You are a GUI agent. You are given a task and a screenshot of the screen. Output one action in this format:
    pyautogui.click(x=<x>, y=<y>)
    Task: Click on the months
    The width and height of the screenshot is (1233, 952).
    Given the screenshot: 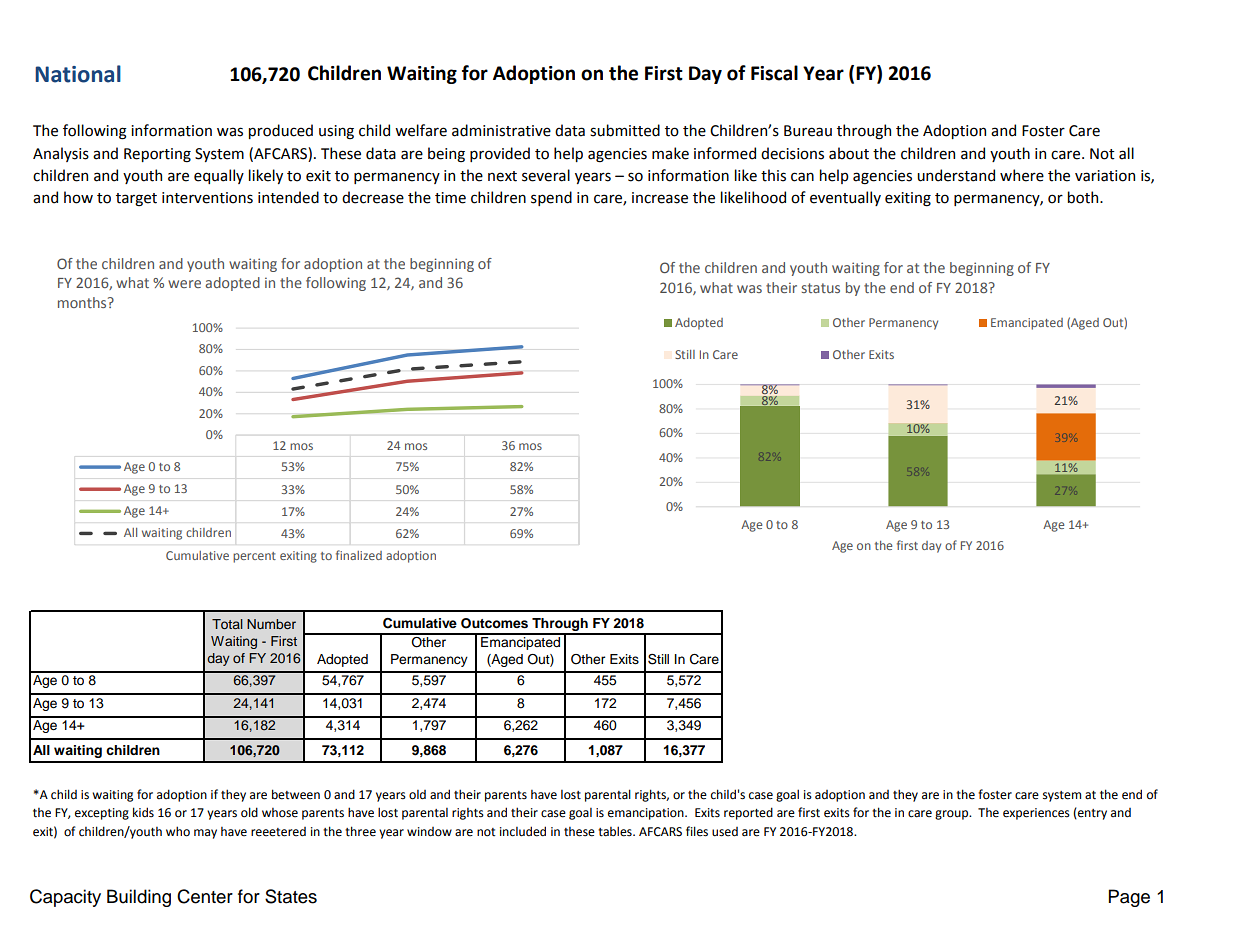 What is the action you would take?
    pyautogui.click(x=83, y=302)
